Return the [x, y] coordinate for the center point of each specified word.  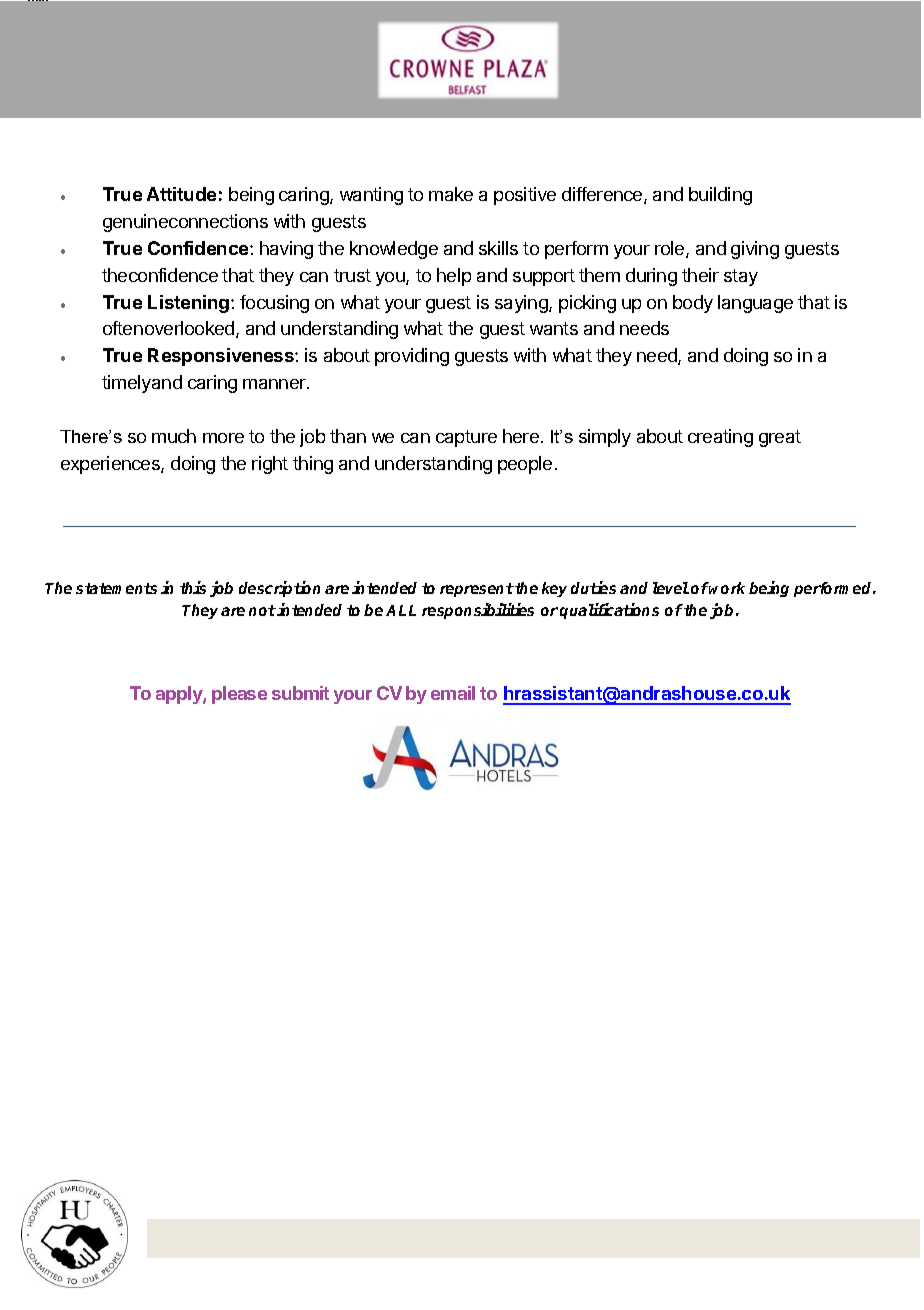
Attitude [181, 194]
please [239, 695]
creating [720, 438]
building [720, 196]
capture [466, 438]
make [451, 194]
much [174, 436]
